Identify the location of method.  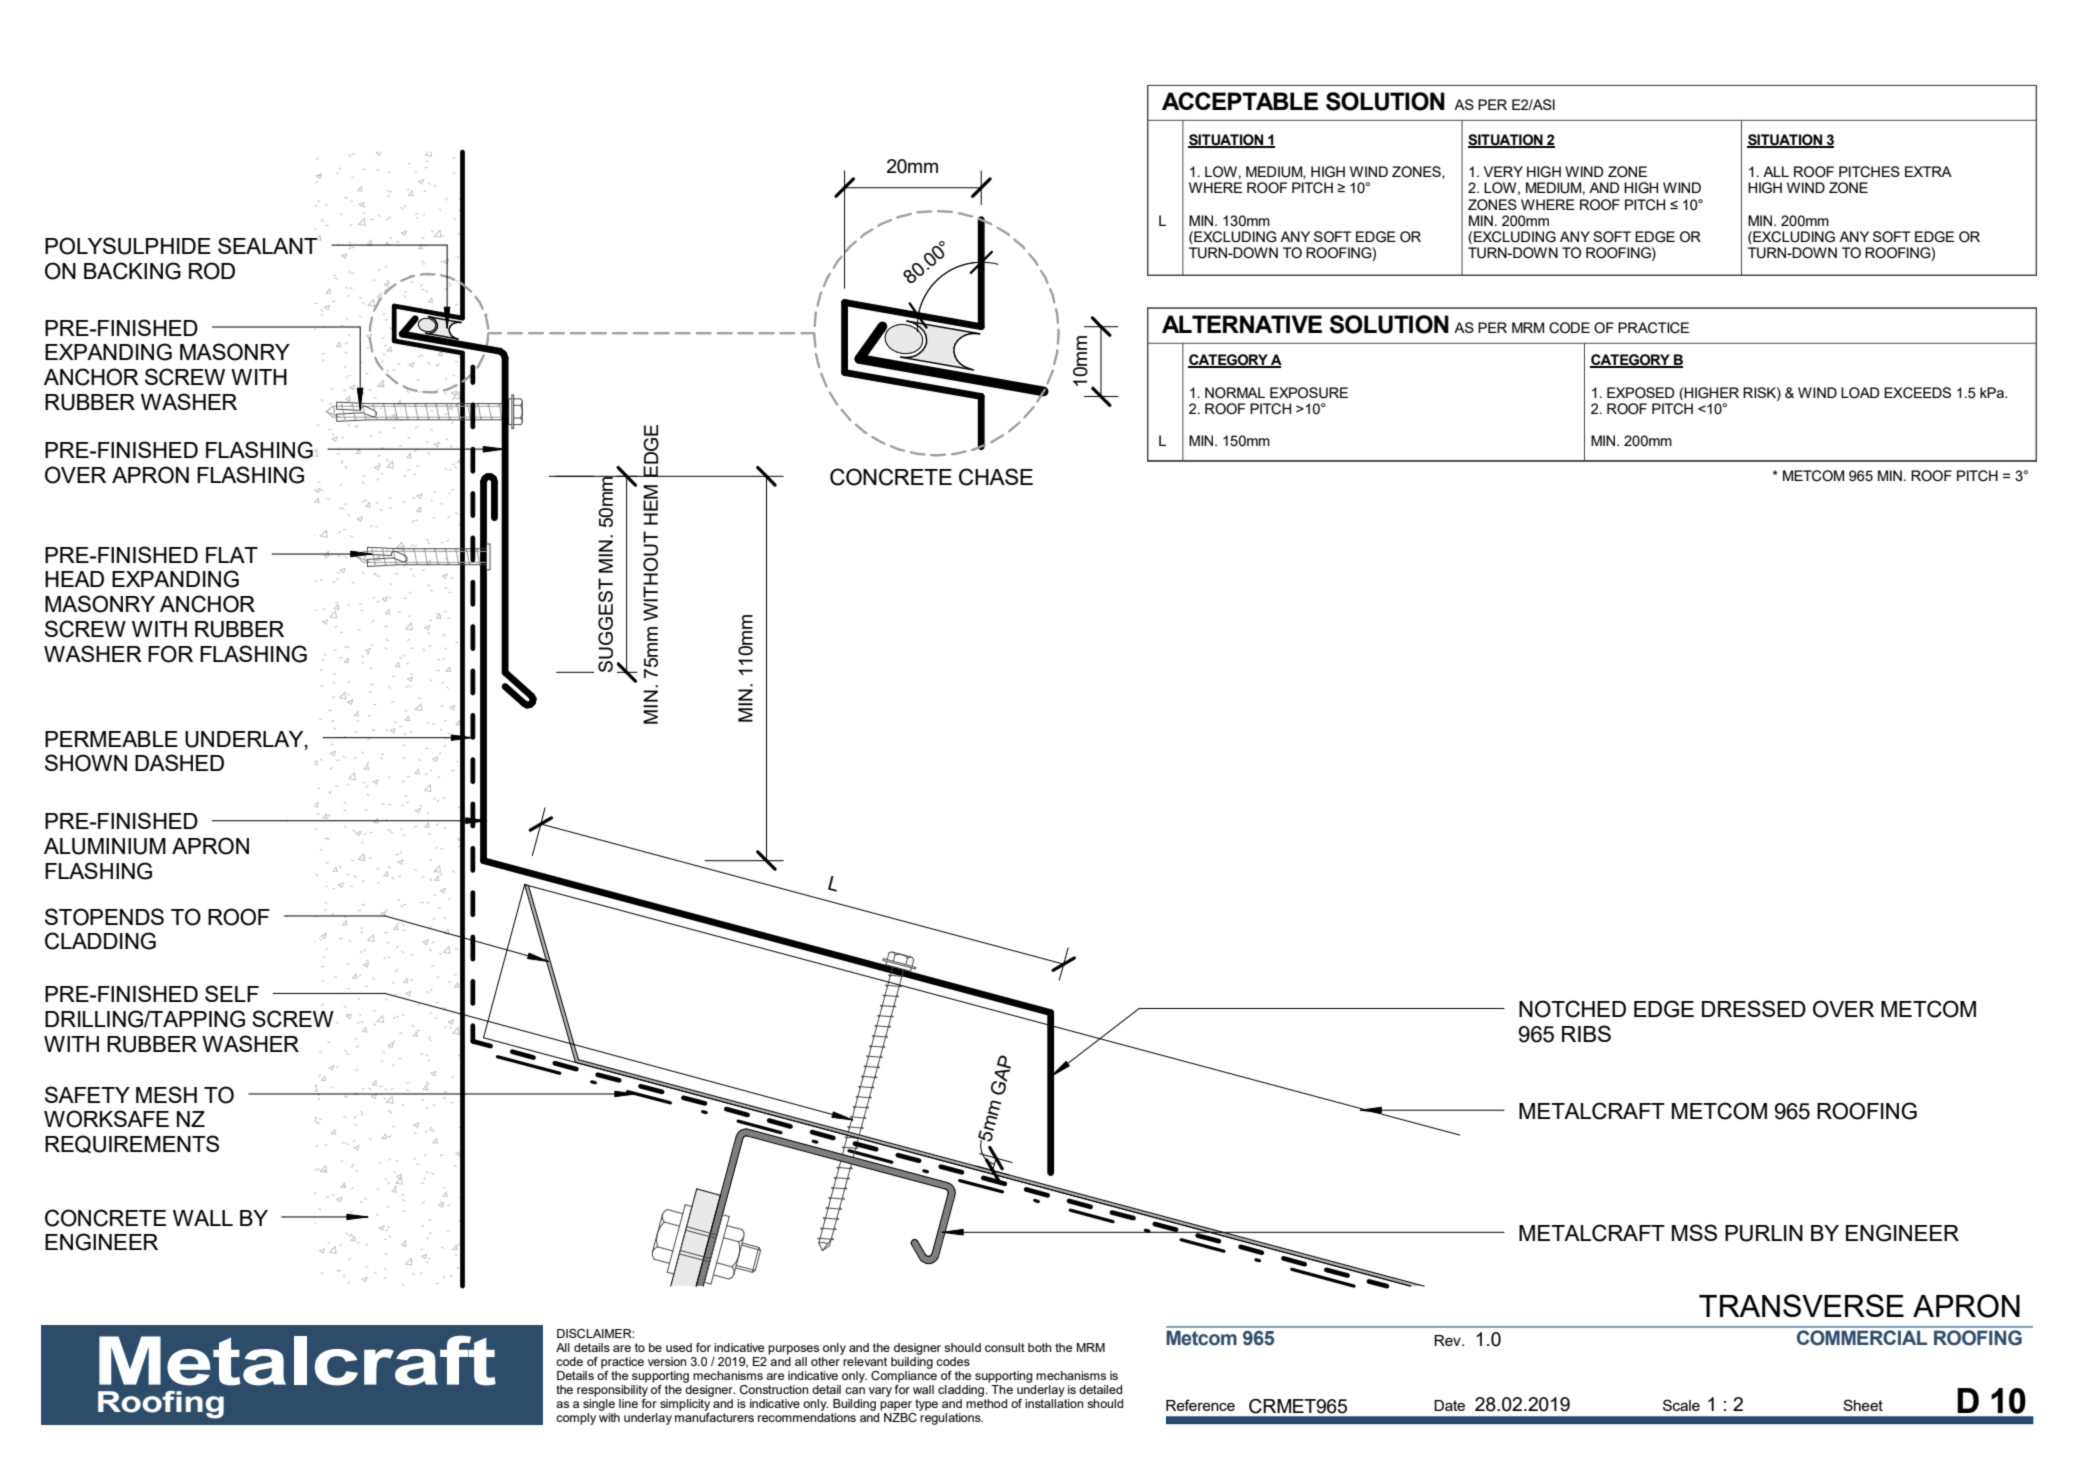
(986, 1403).
